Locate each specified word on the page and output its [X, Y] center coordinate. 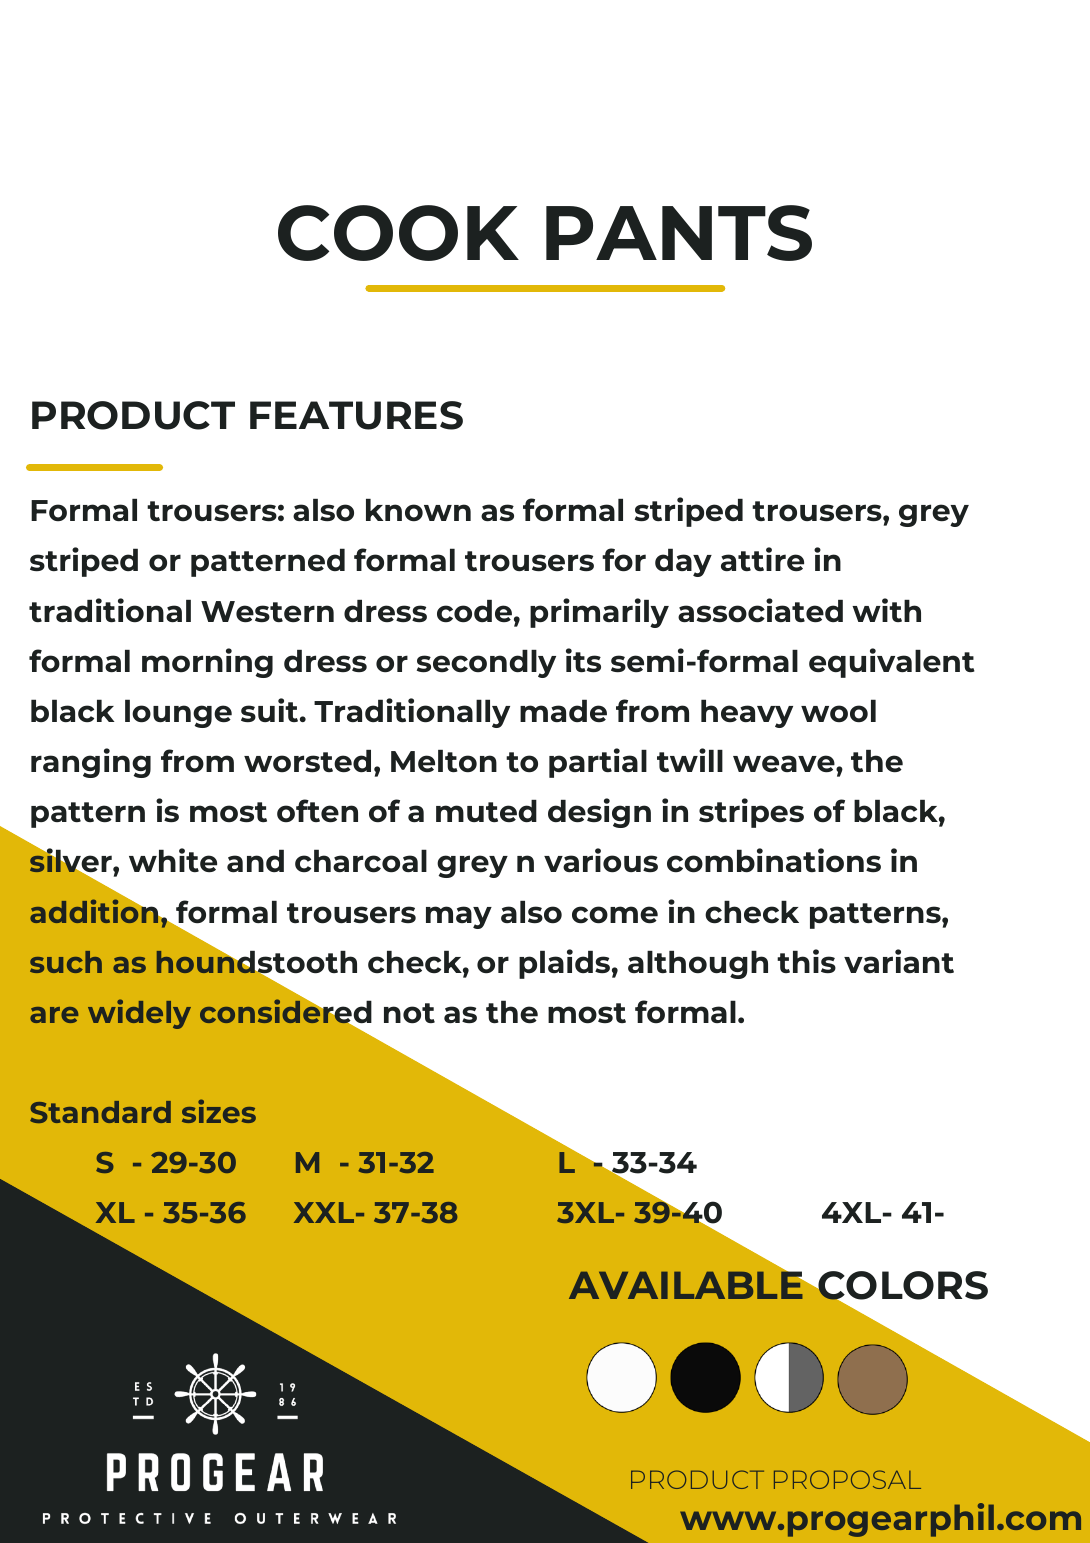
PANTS [679, 233]
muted [486, 811]
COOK [398, 233]
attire [762, 559]
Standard [100, 1112]
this [806, 961]
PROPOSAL [847, 1479]
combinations [774, 860]
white [173, 860]
